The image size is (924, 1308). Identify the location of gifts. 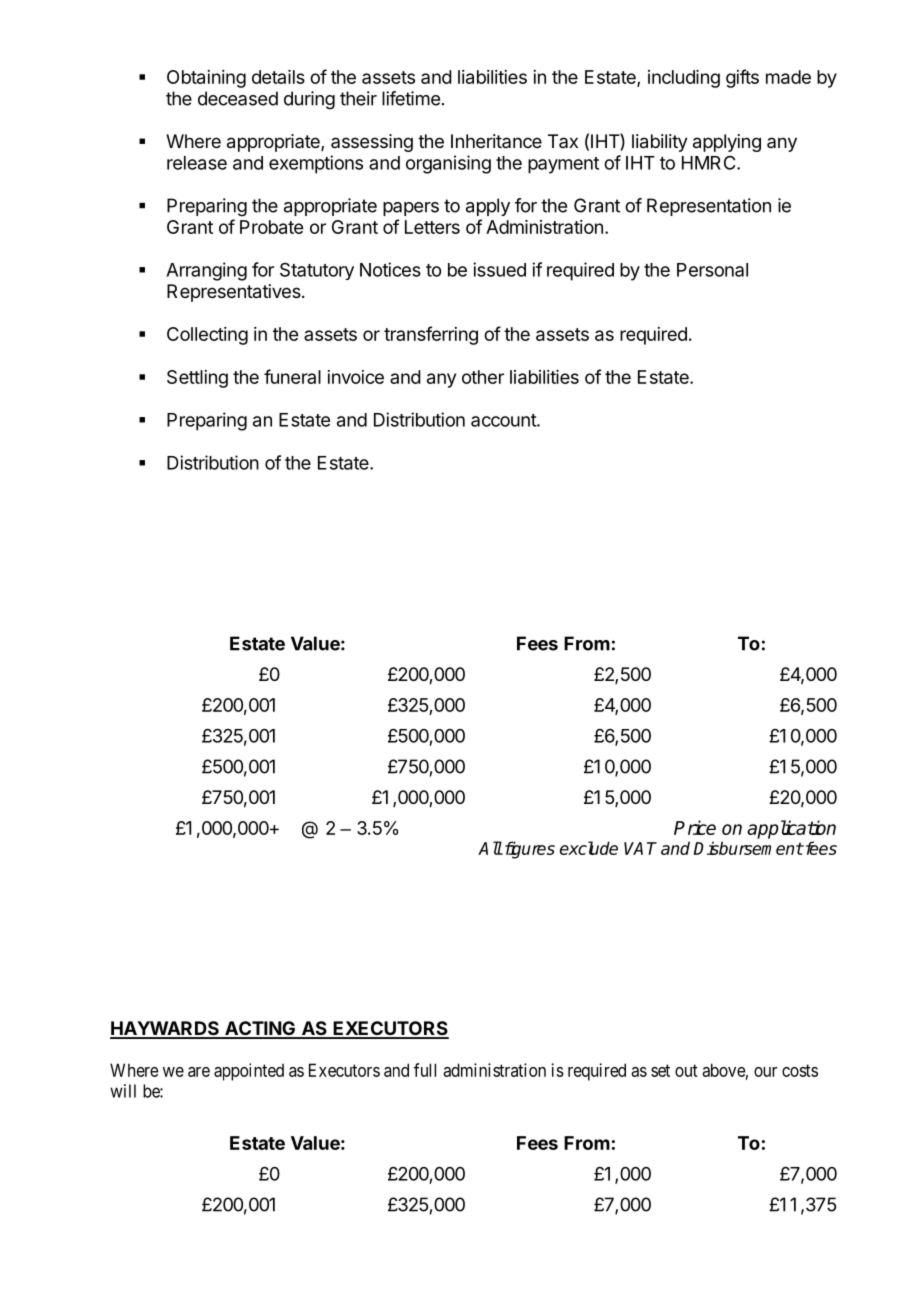
(742, 78).
